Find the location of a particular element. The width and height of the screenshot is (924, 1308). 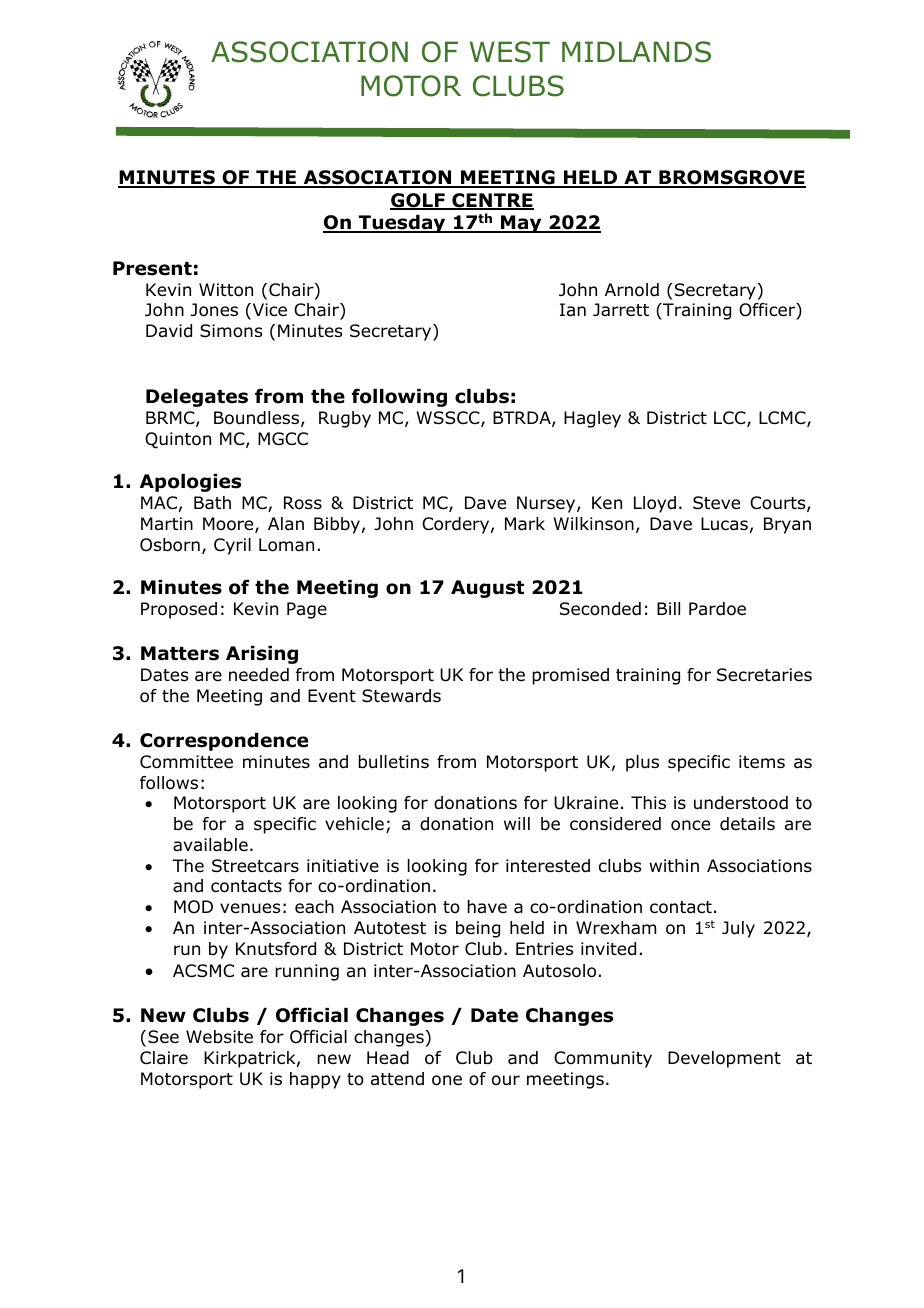

MIDLANDS is located at coordinates (636, 52).
